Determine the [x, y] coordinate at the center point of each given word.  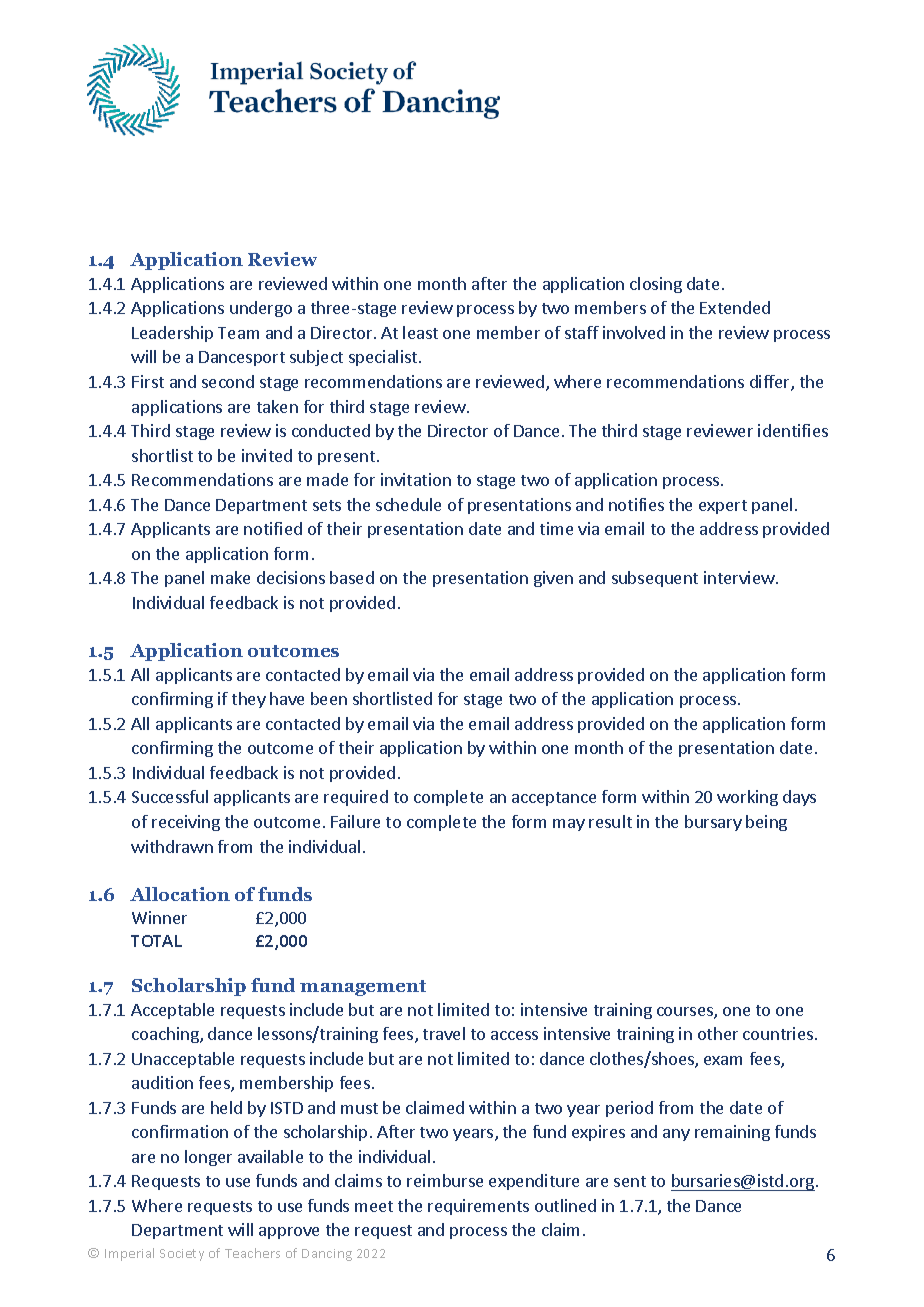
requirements [478, 1207]
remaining [732, 1133]
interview [739, 577]
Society [182, 1255]
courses [686, 1013]
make [230, 577]
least [420, 332]
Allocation [180, 894]
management [363, 988]
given [553, 579]
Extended [735, 307]
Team [238, 333]
